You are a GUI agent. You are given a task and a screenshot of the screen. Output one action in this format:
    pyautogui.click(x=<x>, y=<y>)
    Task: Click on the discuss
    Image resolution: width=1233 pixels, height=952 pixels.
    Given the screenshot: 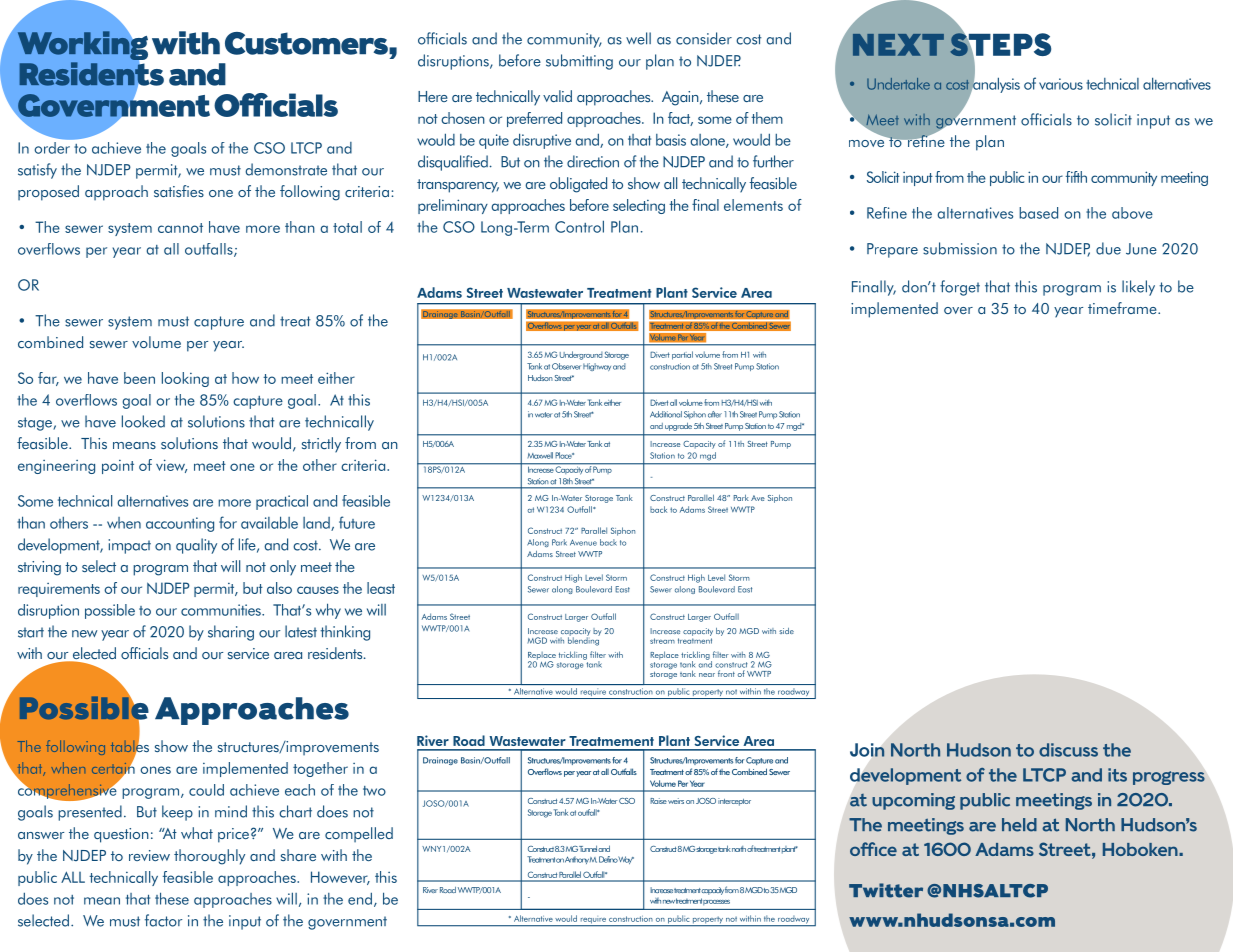 What is the action you would take?
    pyautogui.click(x=1068, y=750)
